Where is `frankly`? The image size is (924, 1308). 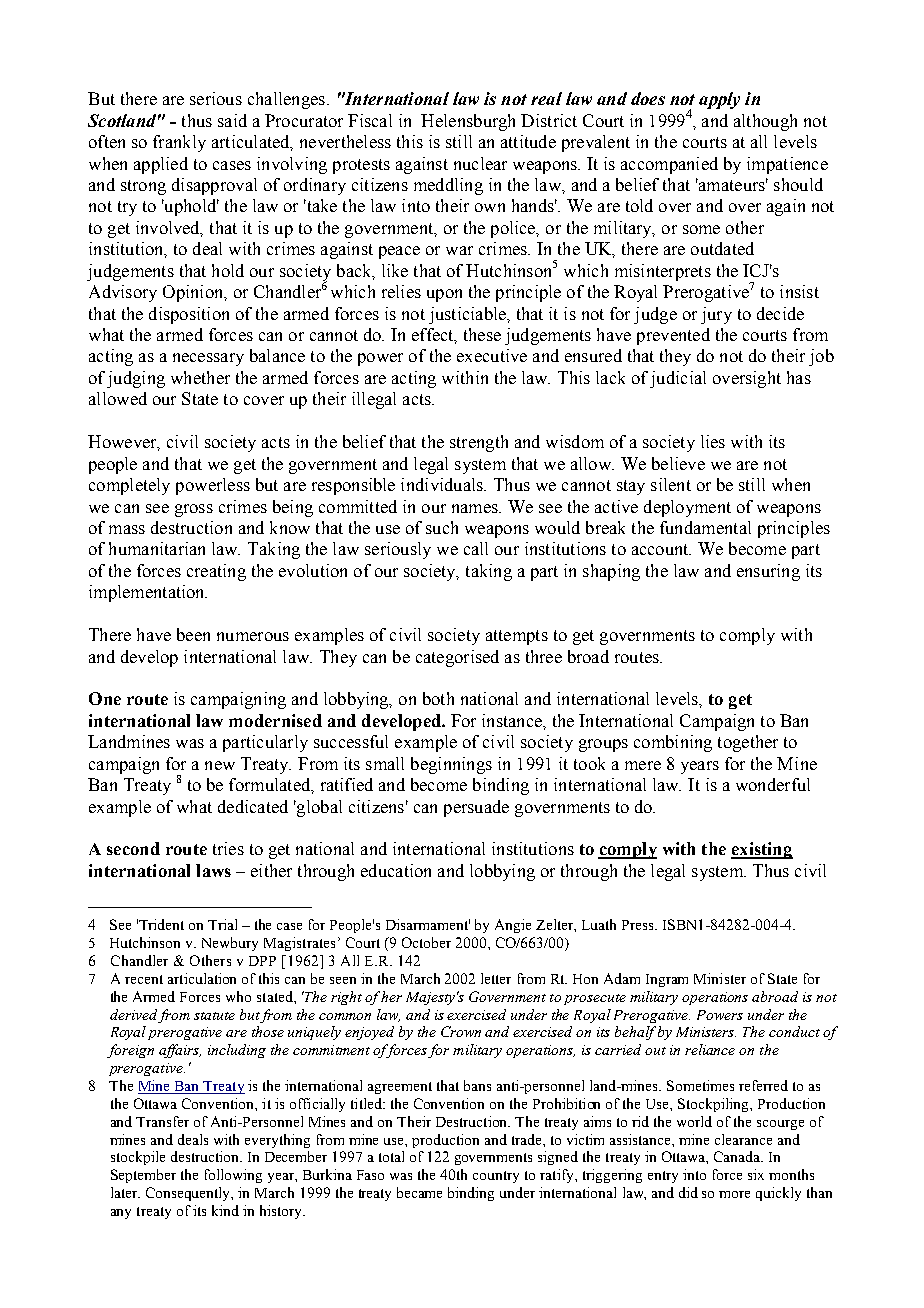 frankly is located at coordinates (179, 143).
